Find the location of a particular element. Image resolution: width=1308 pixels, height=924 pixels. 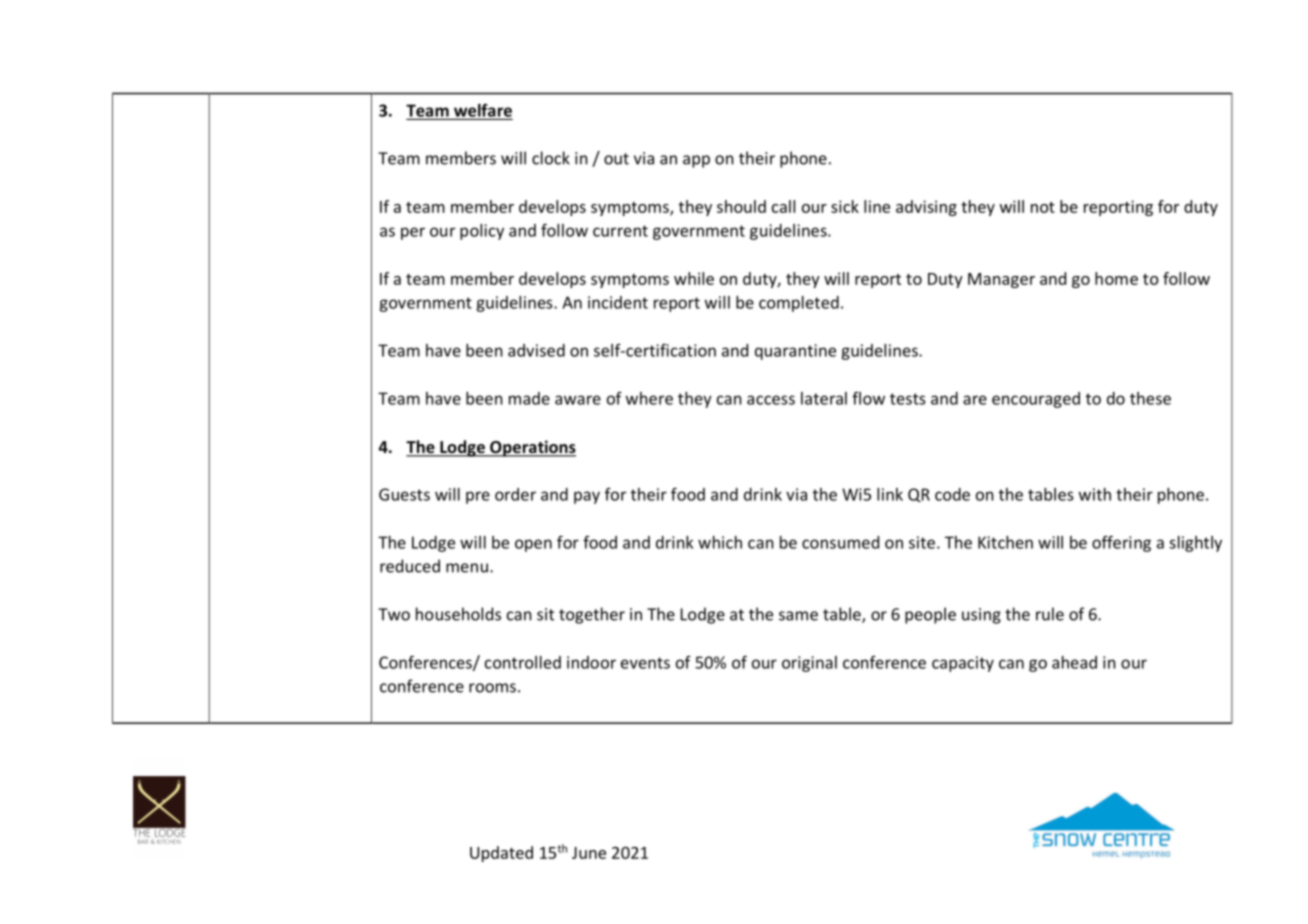

not is located at coordinates (1043, 207).
